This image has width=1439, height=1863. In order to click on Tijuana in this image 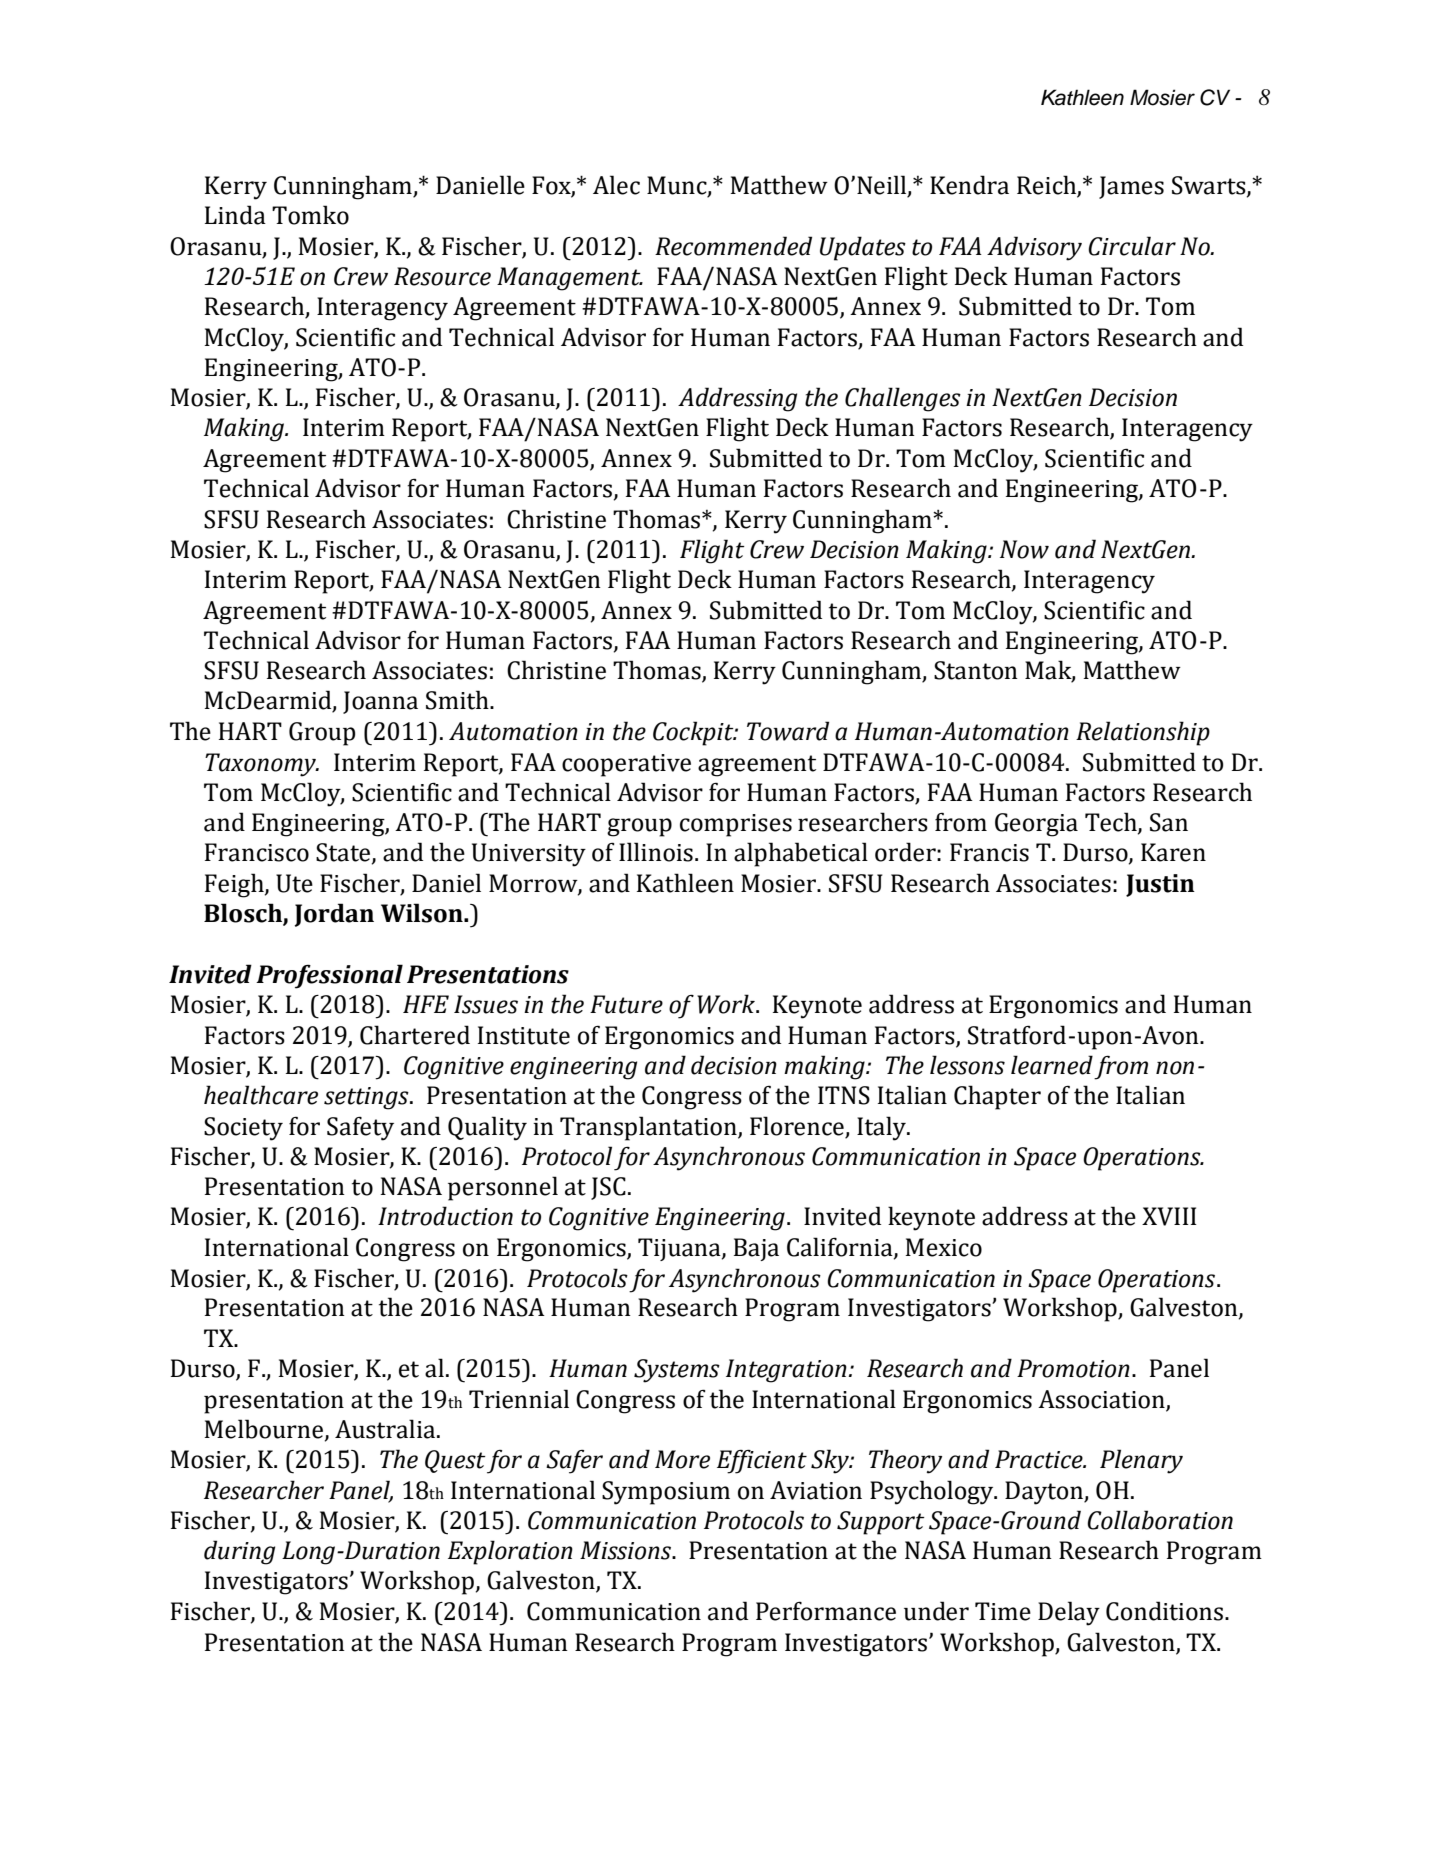, I will do `click(680, 1249)`.
